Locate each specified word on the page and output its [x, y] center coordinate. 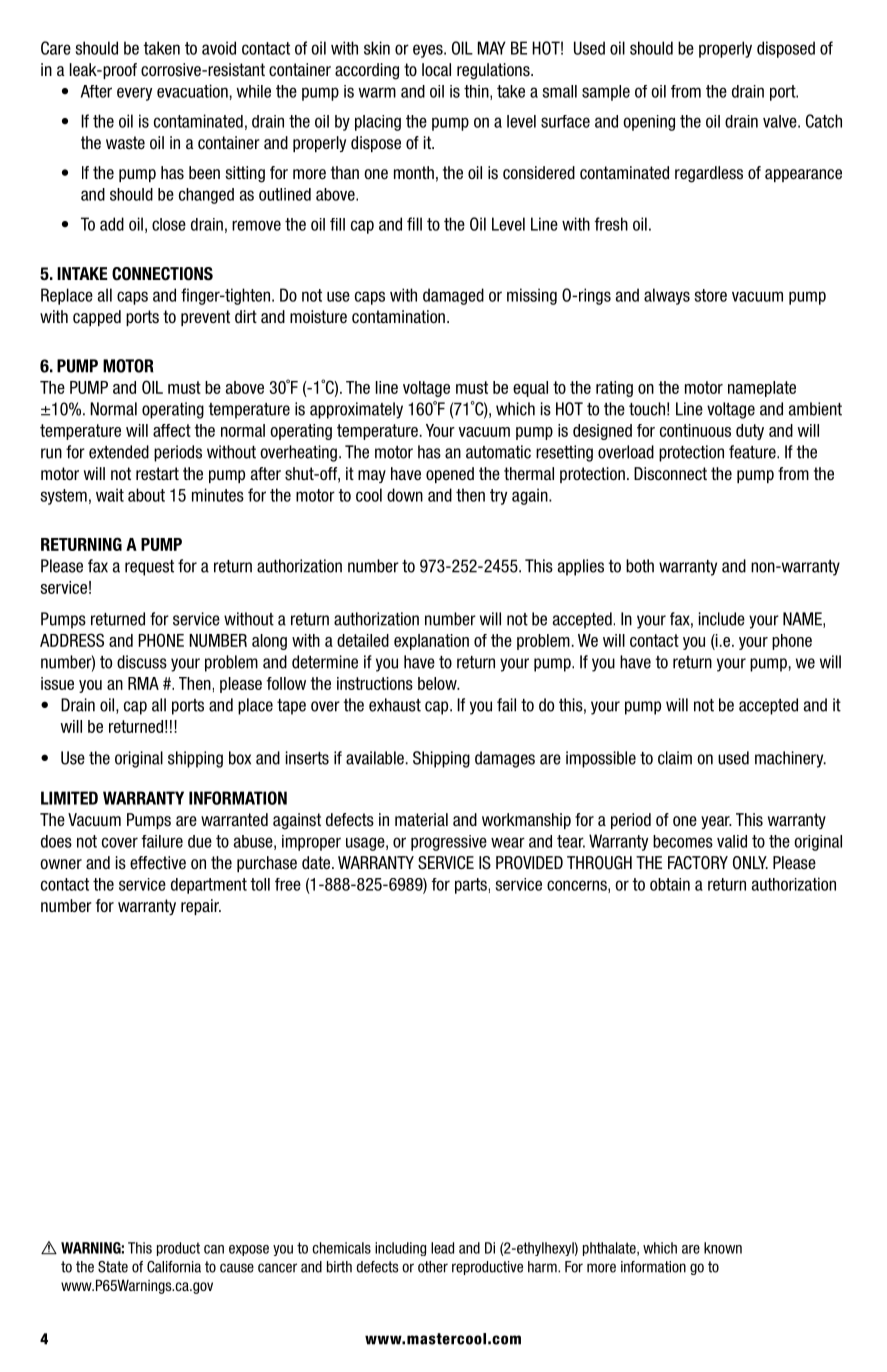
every [134, 94]
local [436, 70]
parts [471, 886]
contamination [398, 317]
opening [649, 123]
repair [201, 907]
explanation [431, 642]
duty [750, 432]
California [174, 1267]
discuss [142, 662]
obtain [670, 884]
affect [172, 430]
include [722, 619]
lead [442, 1248]
